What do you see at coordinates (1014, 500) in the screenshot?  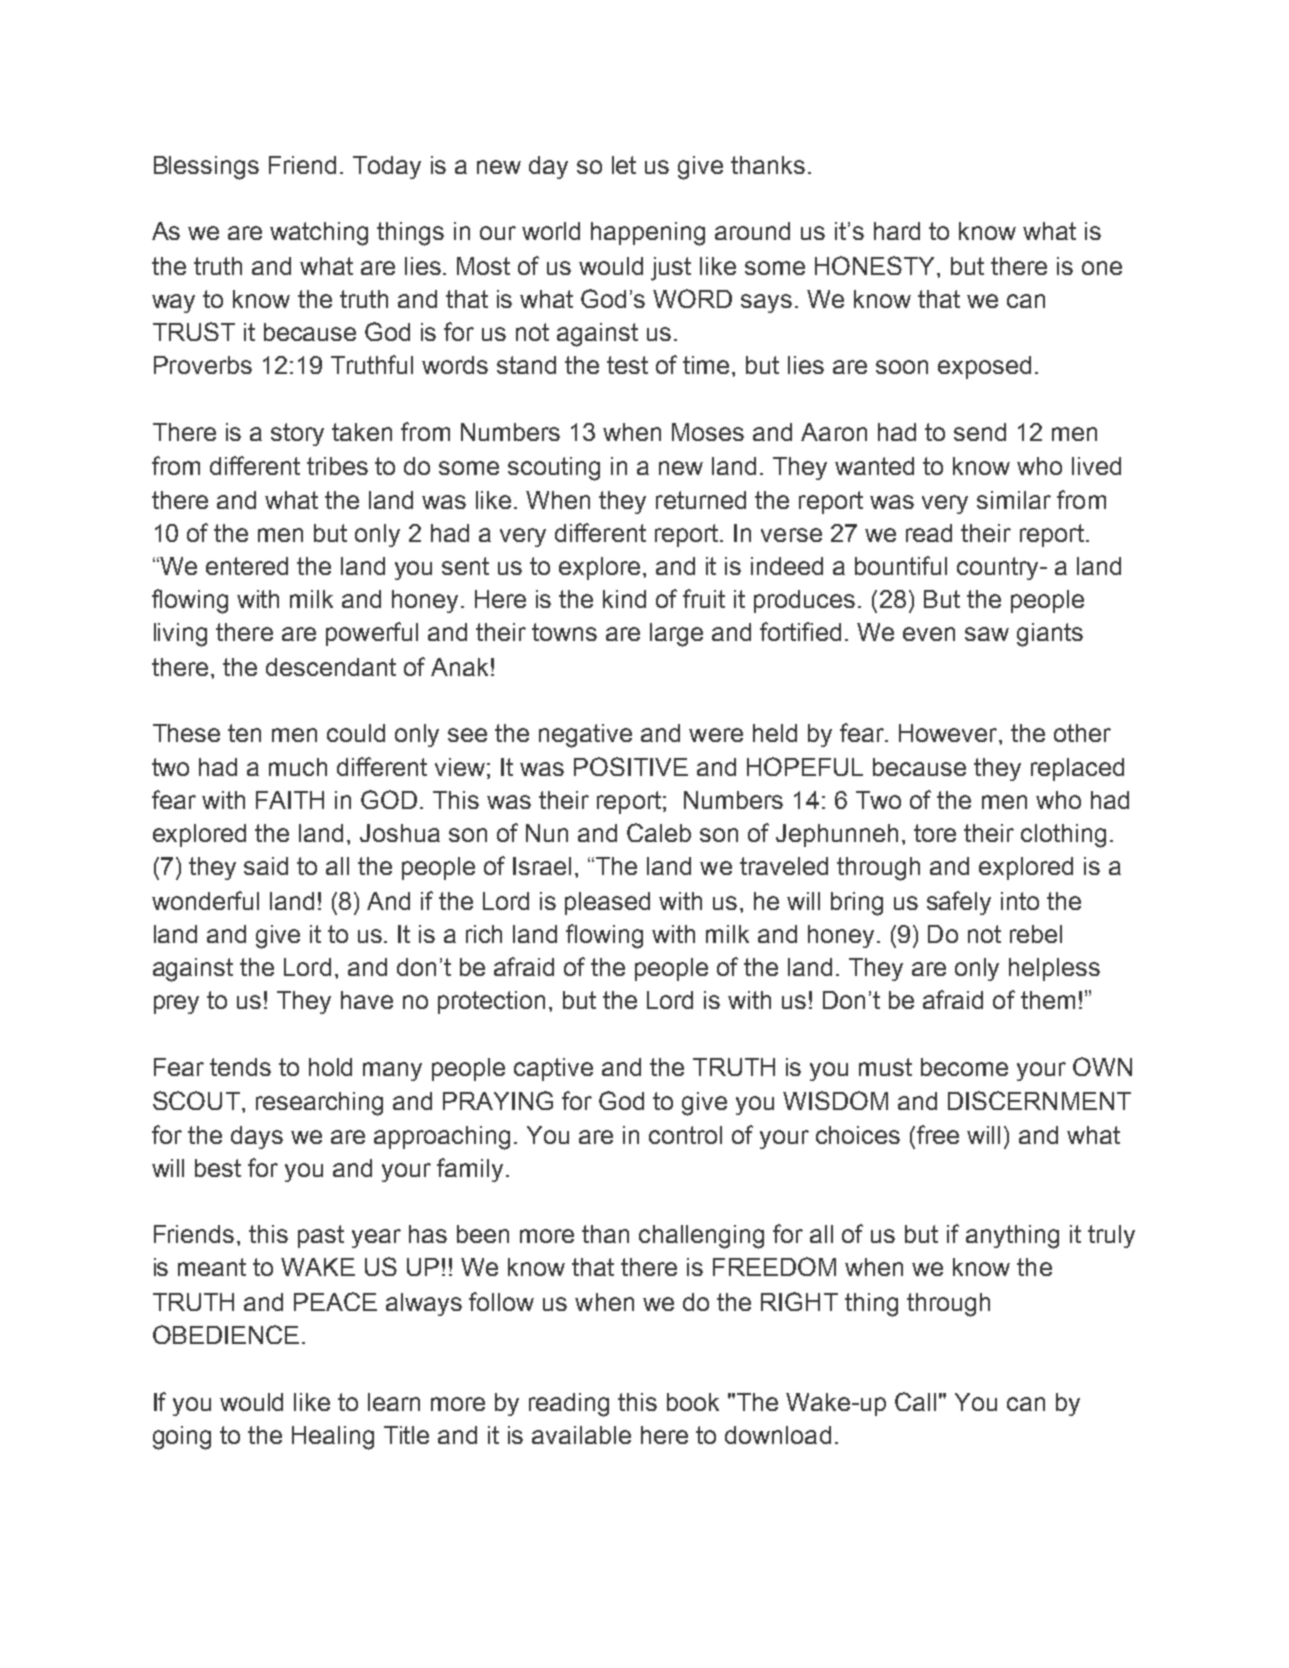 I see `similar` at bounding box center [1014, 500].
